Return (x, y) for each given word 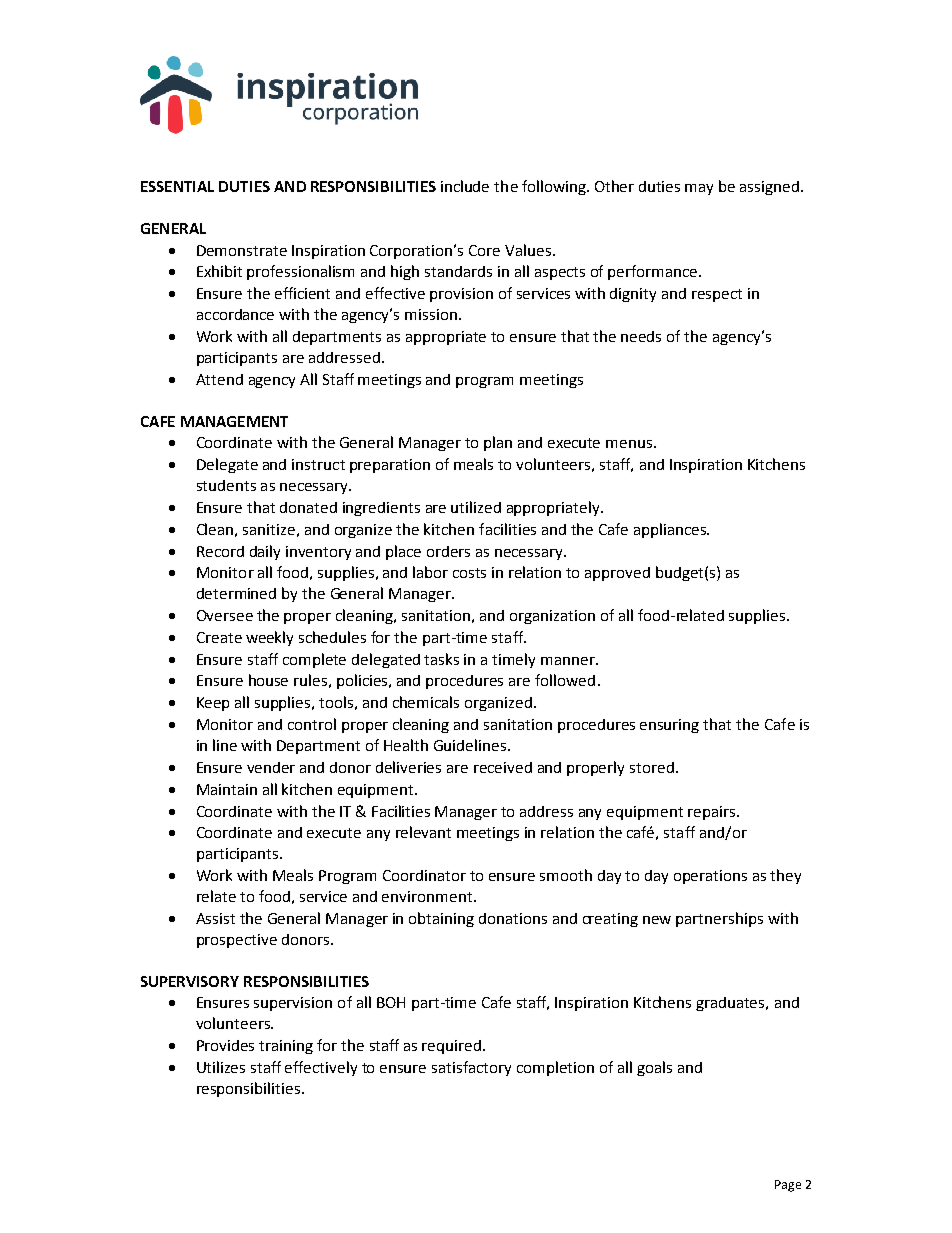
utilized (476, 507)
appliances (671, 530)
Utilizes (221, 1067)
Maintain (227, 789)
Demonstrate (242, 250)
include (465, 186)
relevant (423, 832)
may (699, 189)
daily (265, 552)
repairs (711, 813)
